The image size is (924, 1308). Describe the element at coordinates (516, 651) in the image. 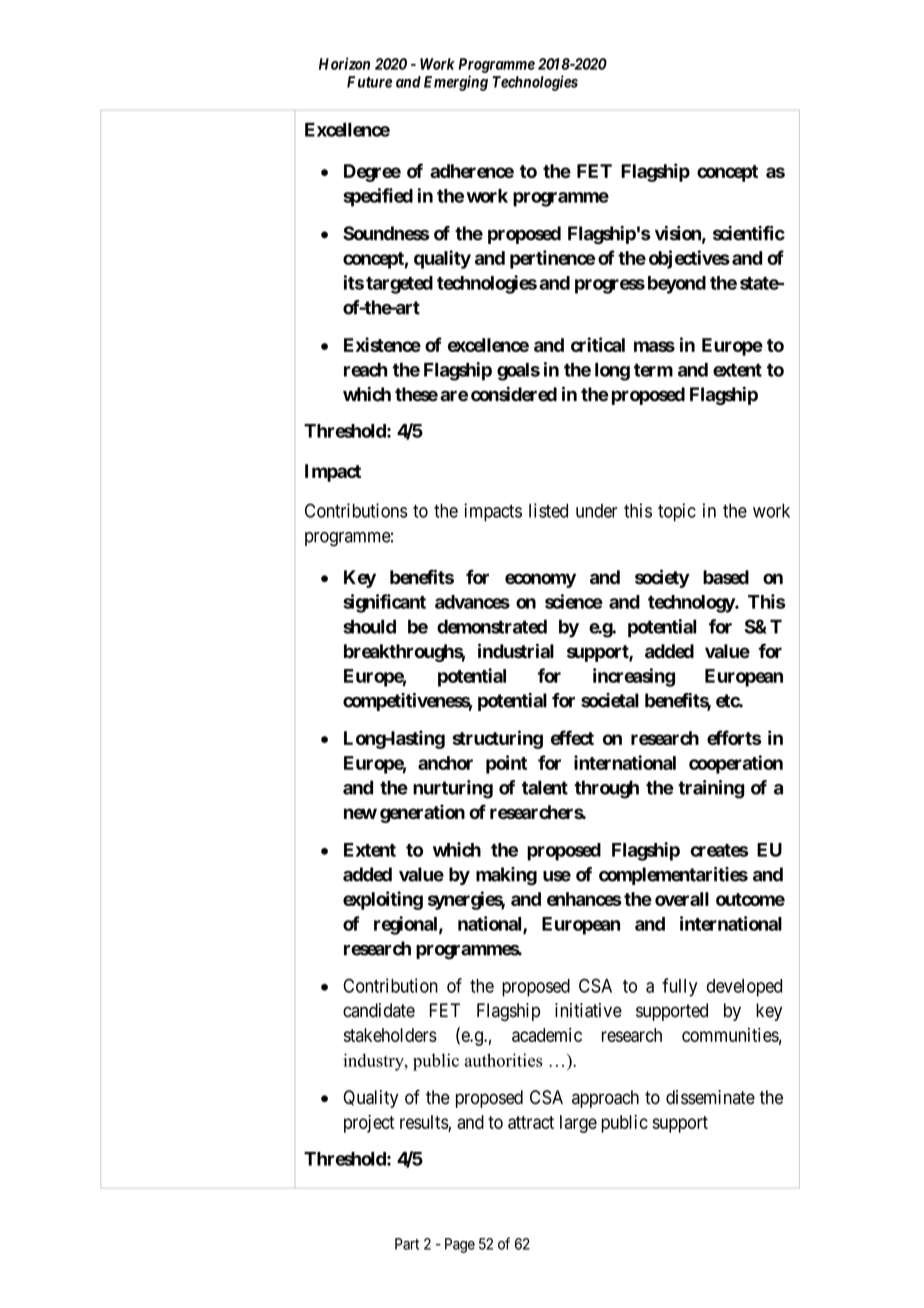

I see `industrial` at that location.
